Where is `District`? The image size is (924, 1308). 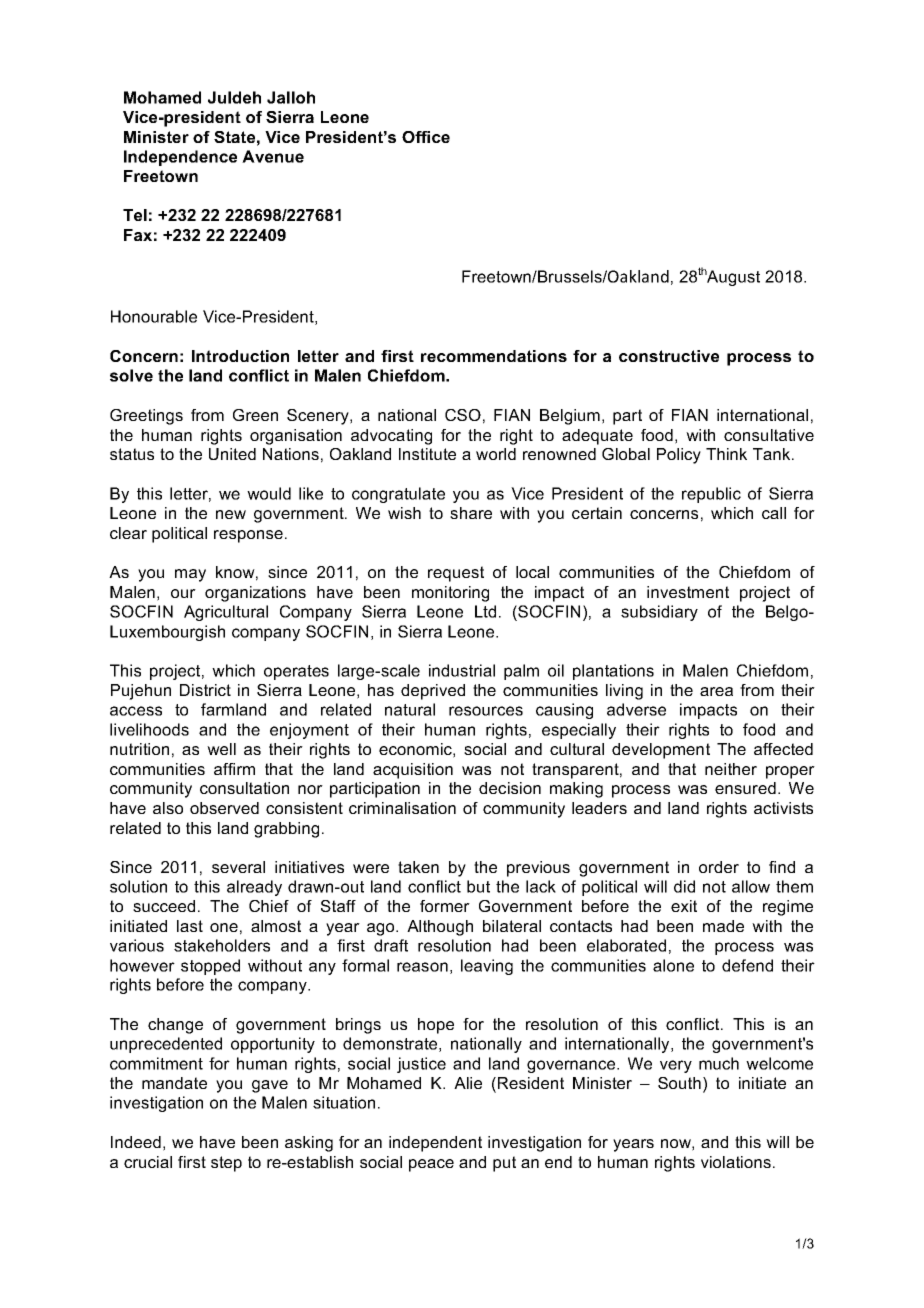
District is located at coordinates (205, 690).
